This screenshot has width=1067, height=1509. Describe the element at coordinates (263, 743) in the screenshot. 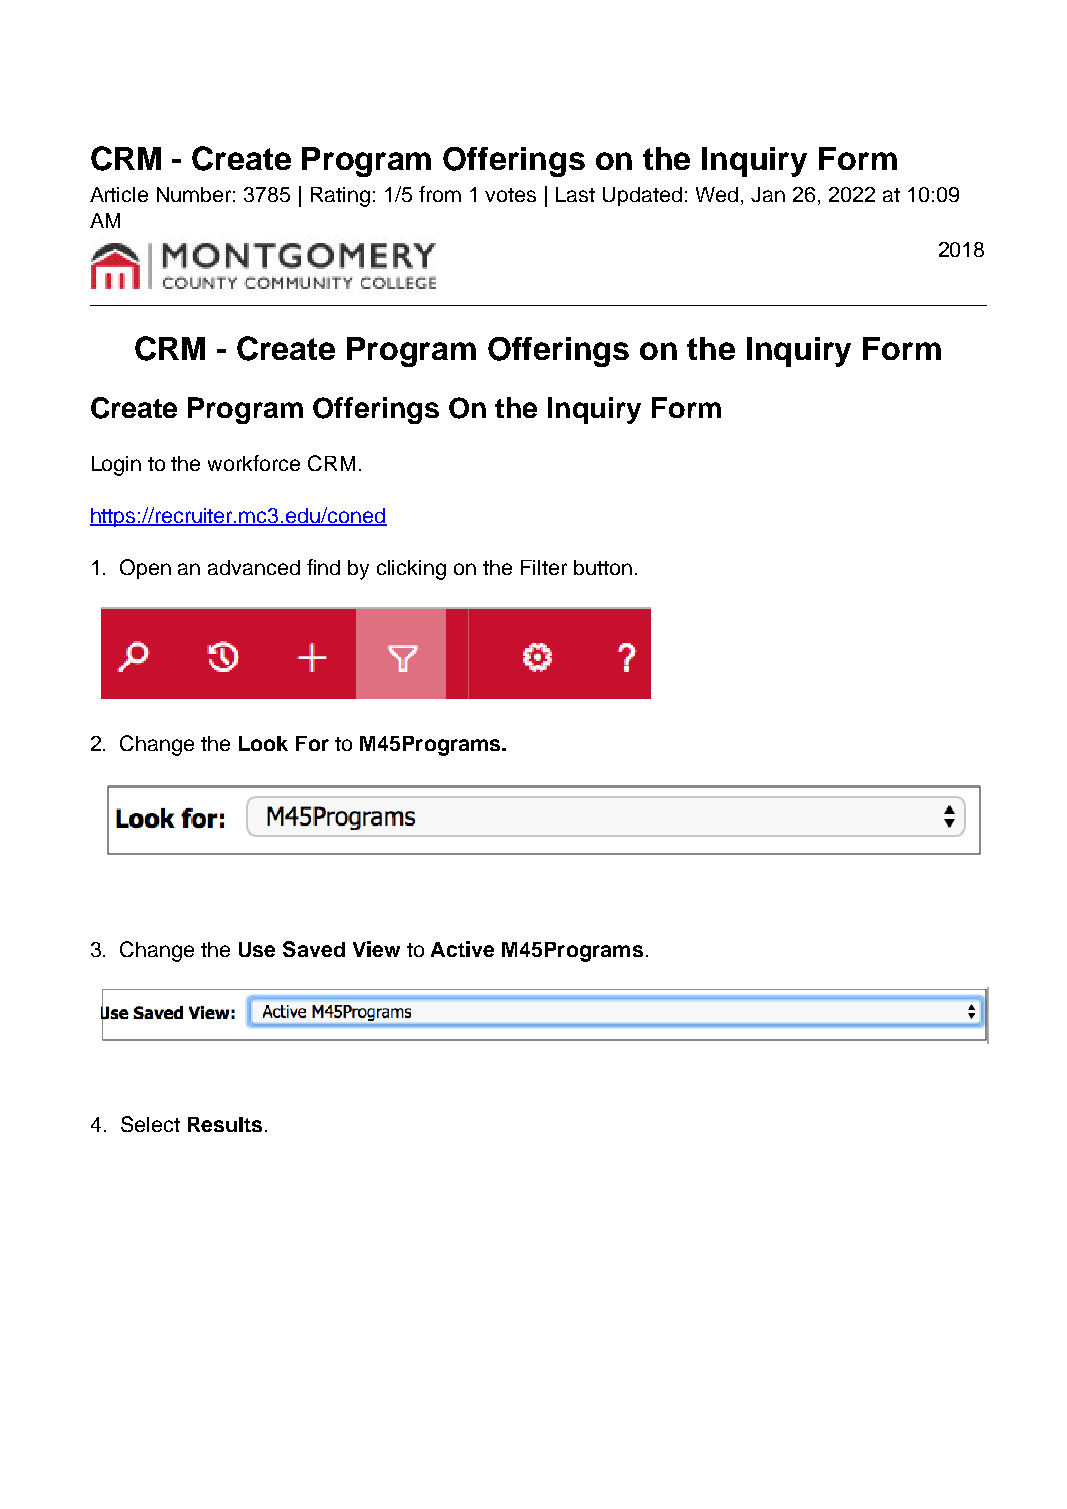

I see `Look` at that location.
